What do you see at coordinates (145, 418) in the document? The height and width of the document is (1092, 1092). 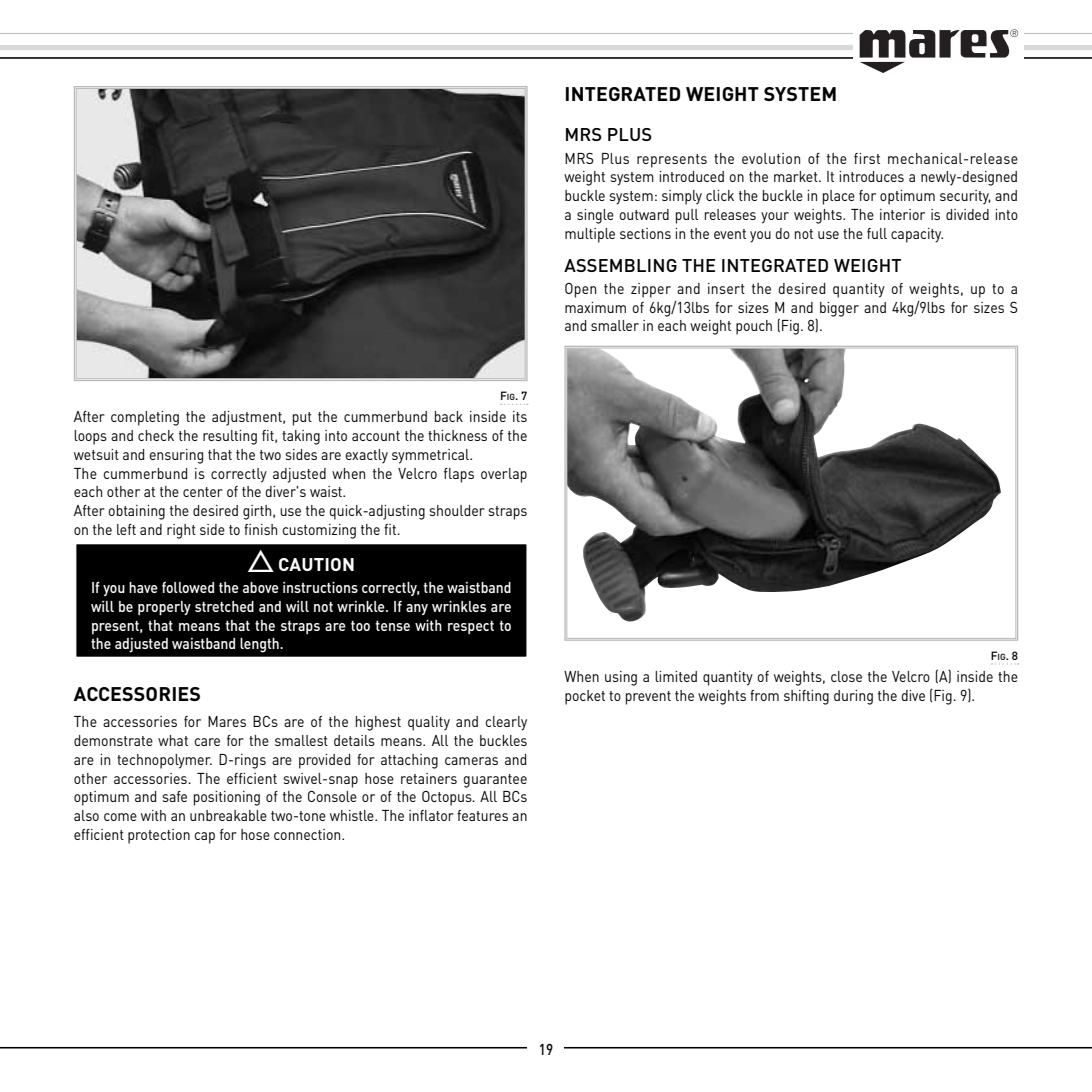 I see `completing` at bounding box center [145, 418].
